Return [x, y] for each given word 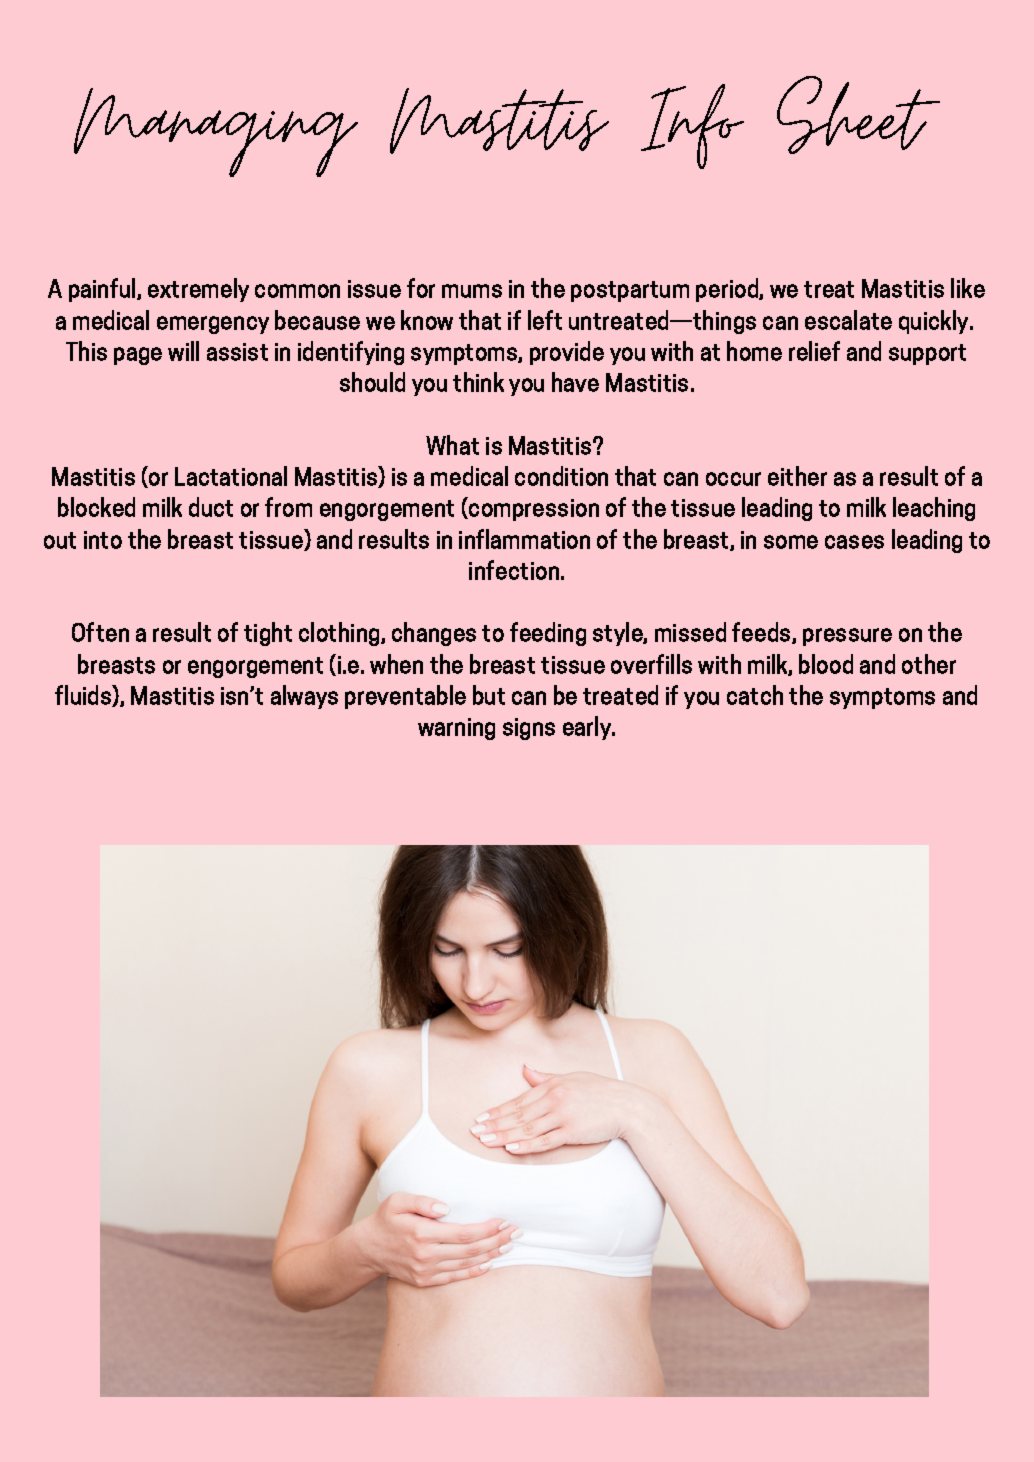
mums [472, 291]
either [797, 476]
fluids [84, 696]
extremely [198, 290]
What [452, 445]
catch [755, 695]
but [489, 695]
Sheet [858, 115]
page [138, 356]
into [103, 540]
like [968, 288]
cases [854, 542]
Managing [216, 132]
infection [514, 570]
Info [692, 126]
